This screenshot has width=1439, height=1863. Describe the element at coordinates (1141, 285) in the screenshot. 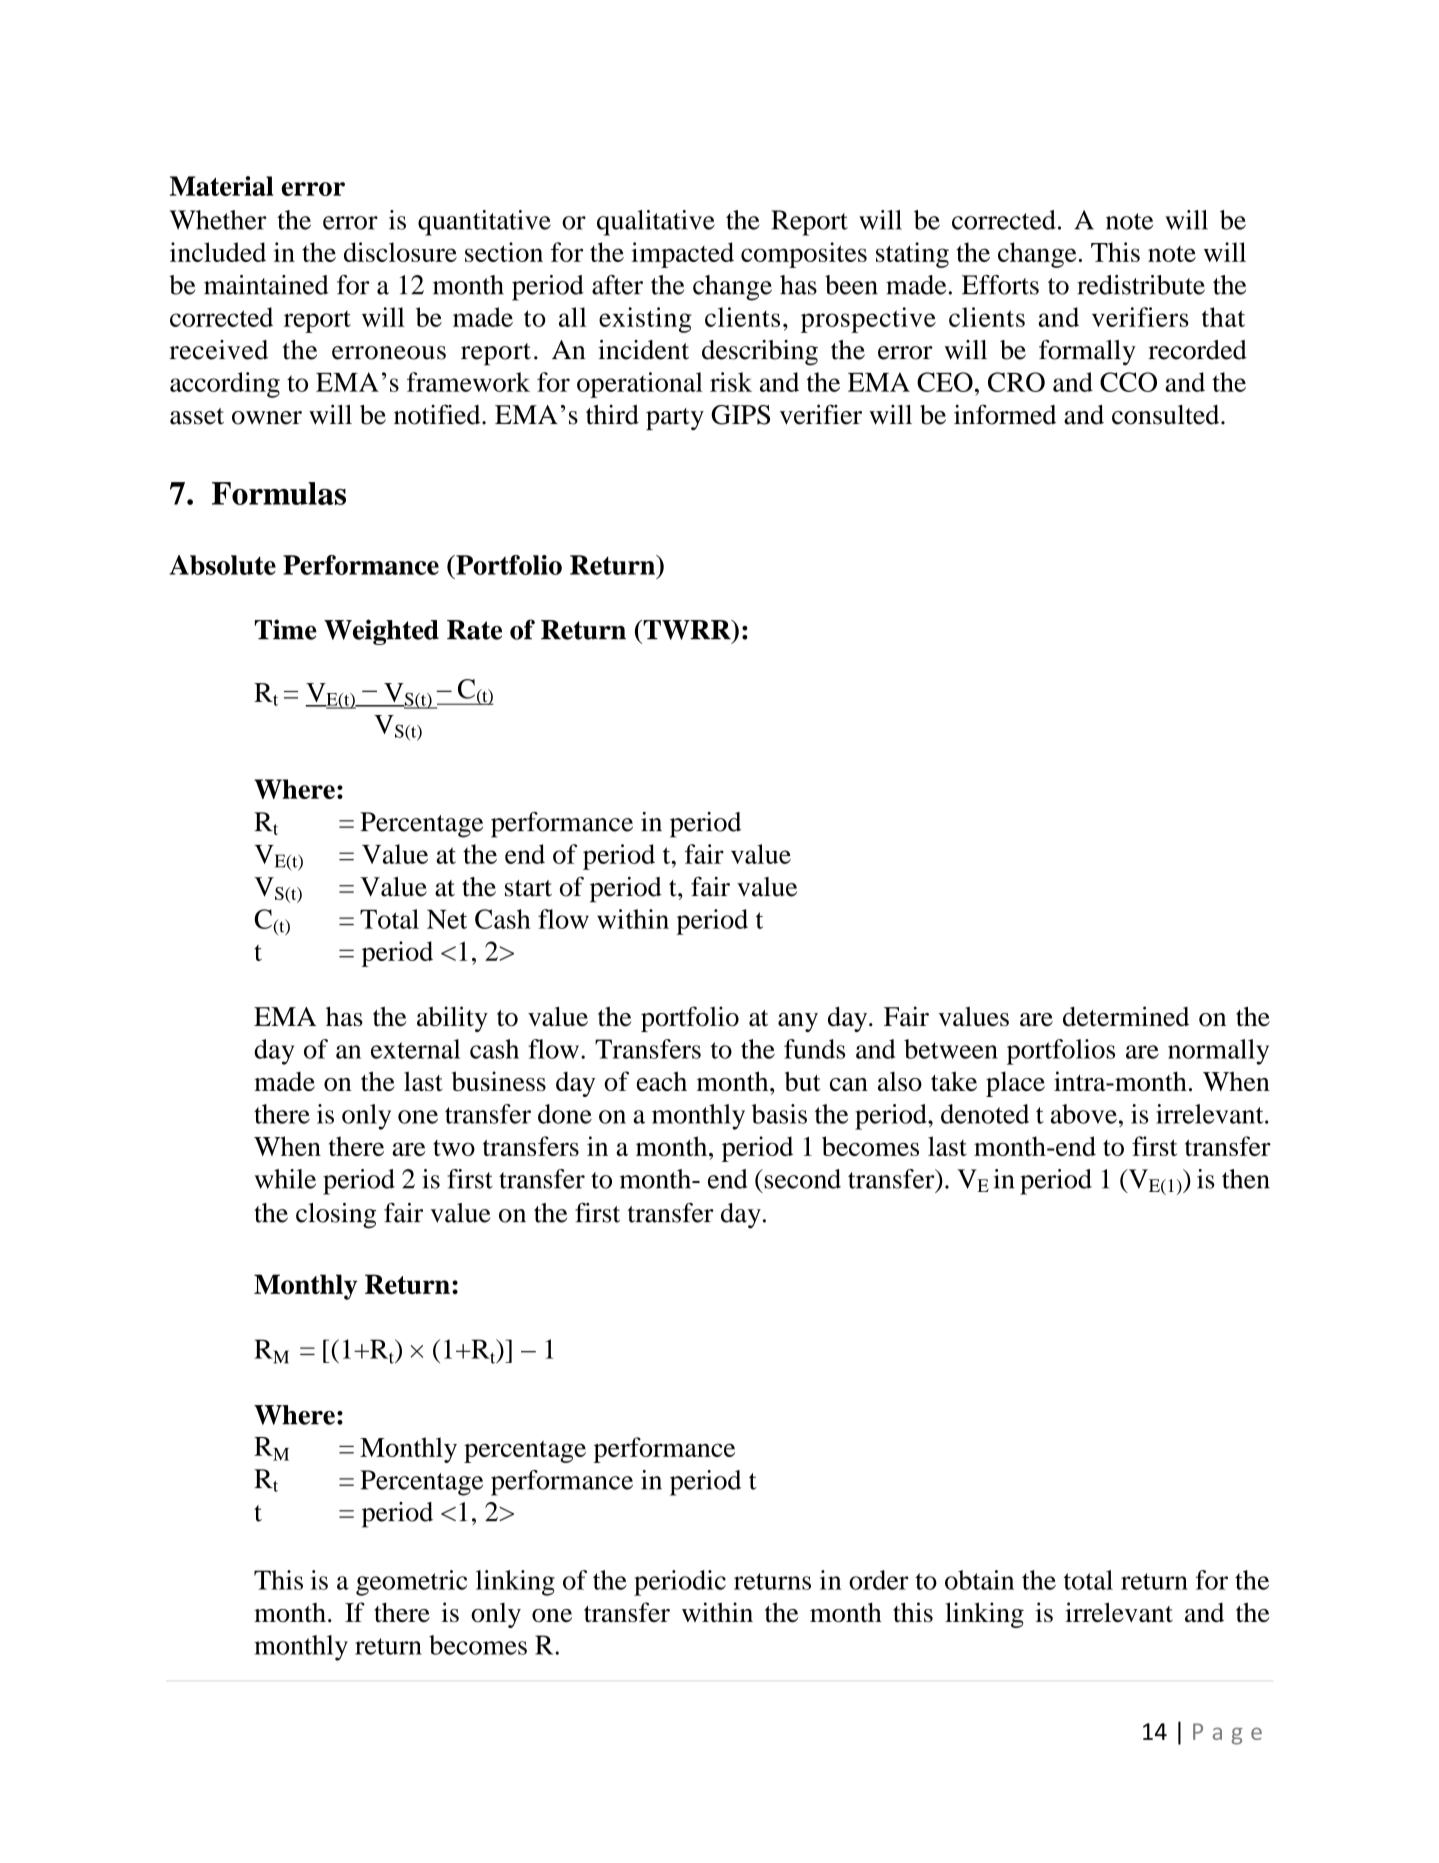

I see `redistribute` at that location.
